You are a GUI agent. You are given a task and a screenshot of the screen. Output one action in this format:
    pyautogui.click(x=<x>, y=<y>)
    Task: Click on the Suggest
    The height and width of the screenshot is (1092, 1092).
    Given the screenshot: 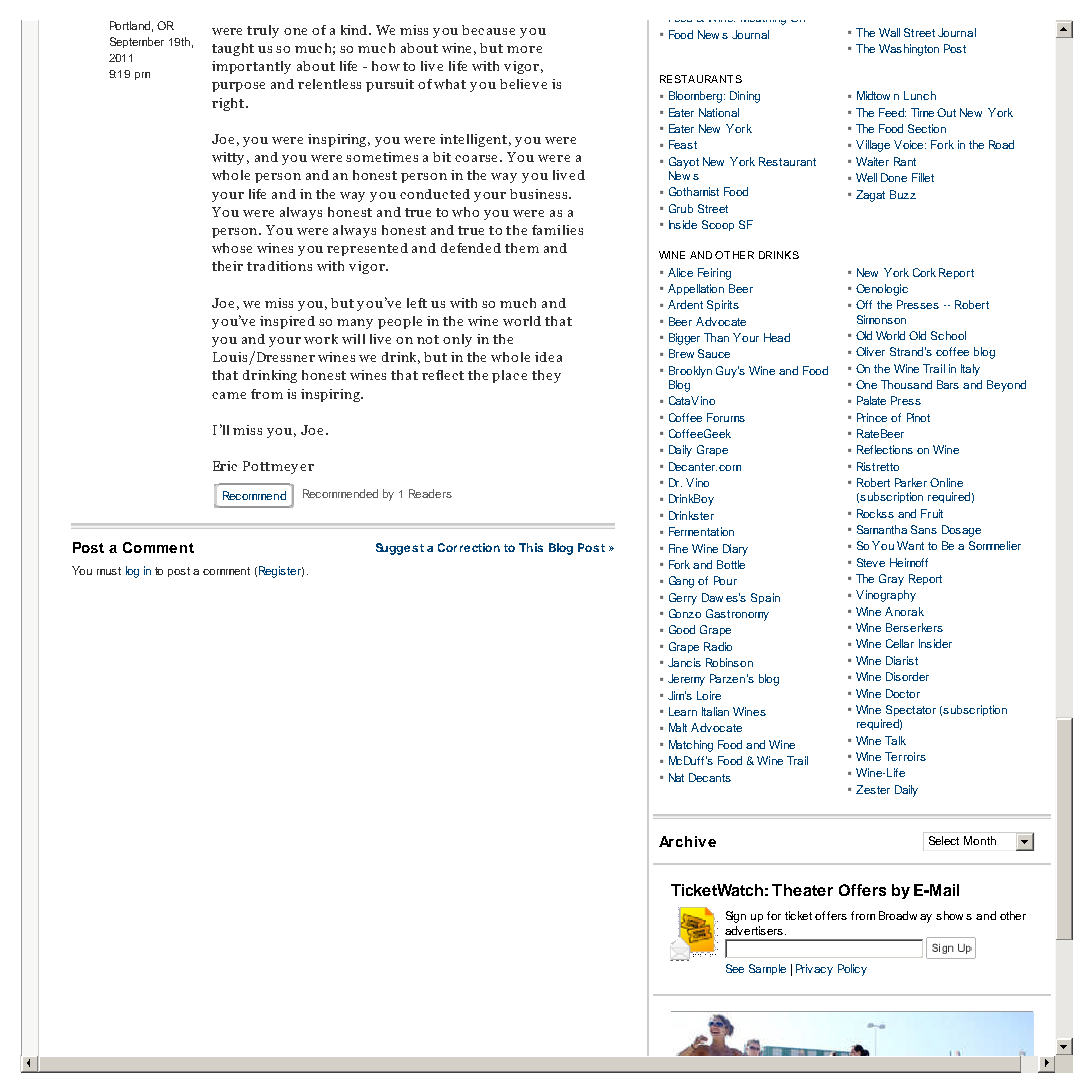 What is the action you would take?
    pyautogui.click(x=400, y=549)
